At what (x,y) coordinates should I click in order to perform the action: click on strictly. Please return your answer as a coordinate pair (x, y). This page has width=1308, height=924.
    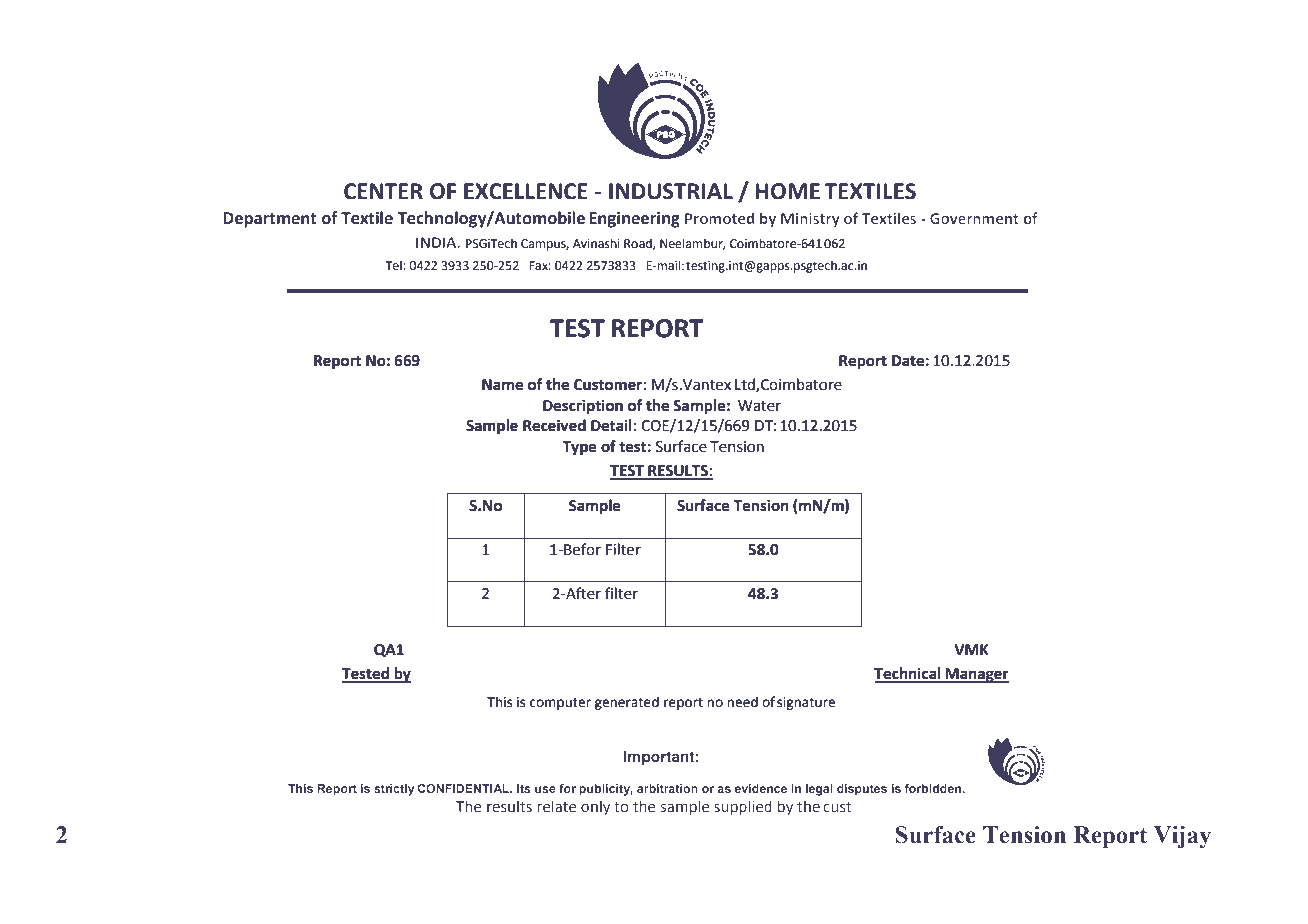
    Looking at the image, I should click on (394, 790).
